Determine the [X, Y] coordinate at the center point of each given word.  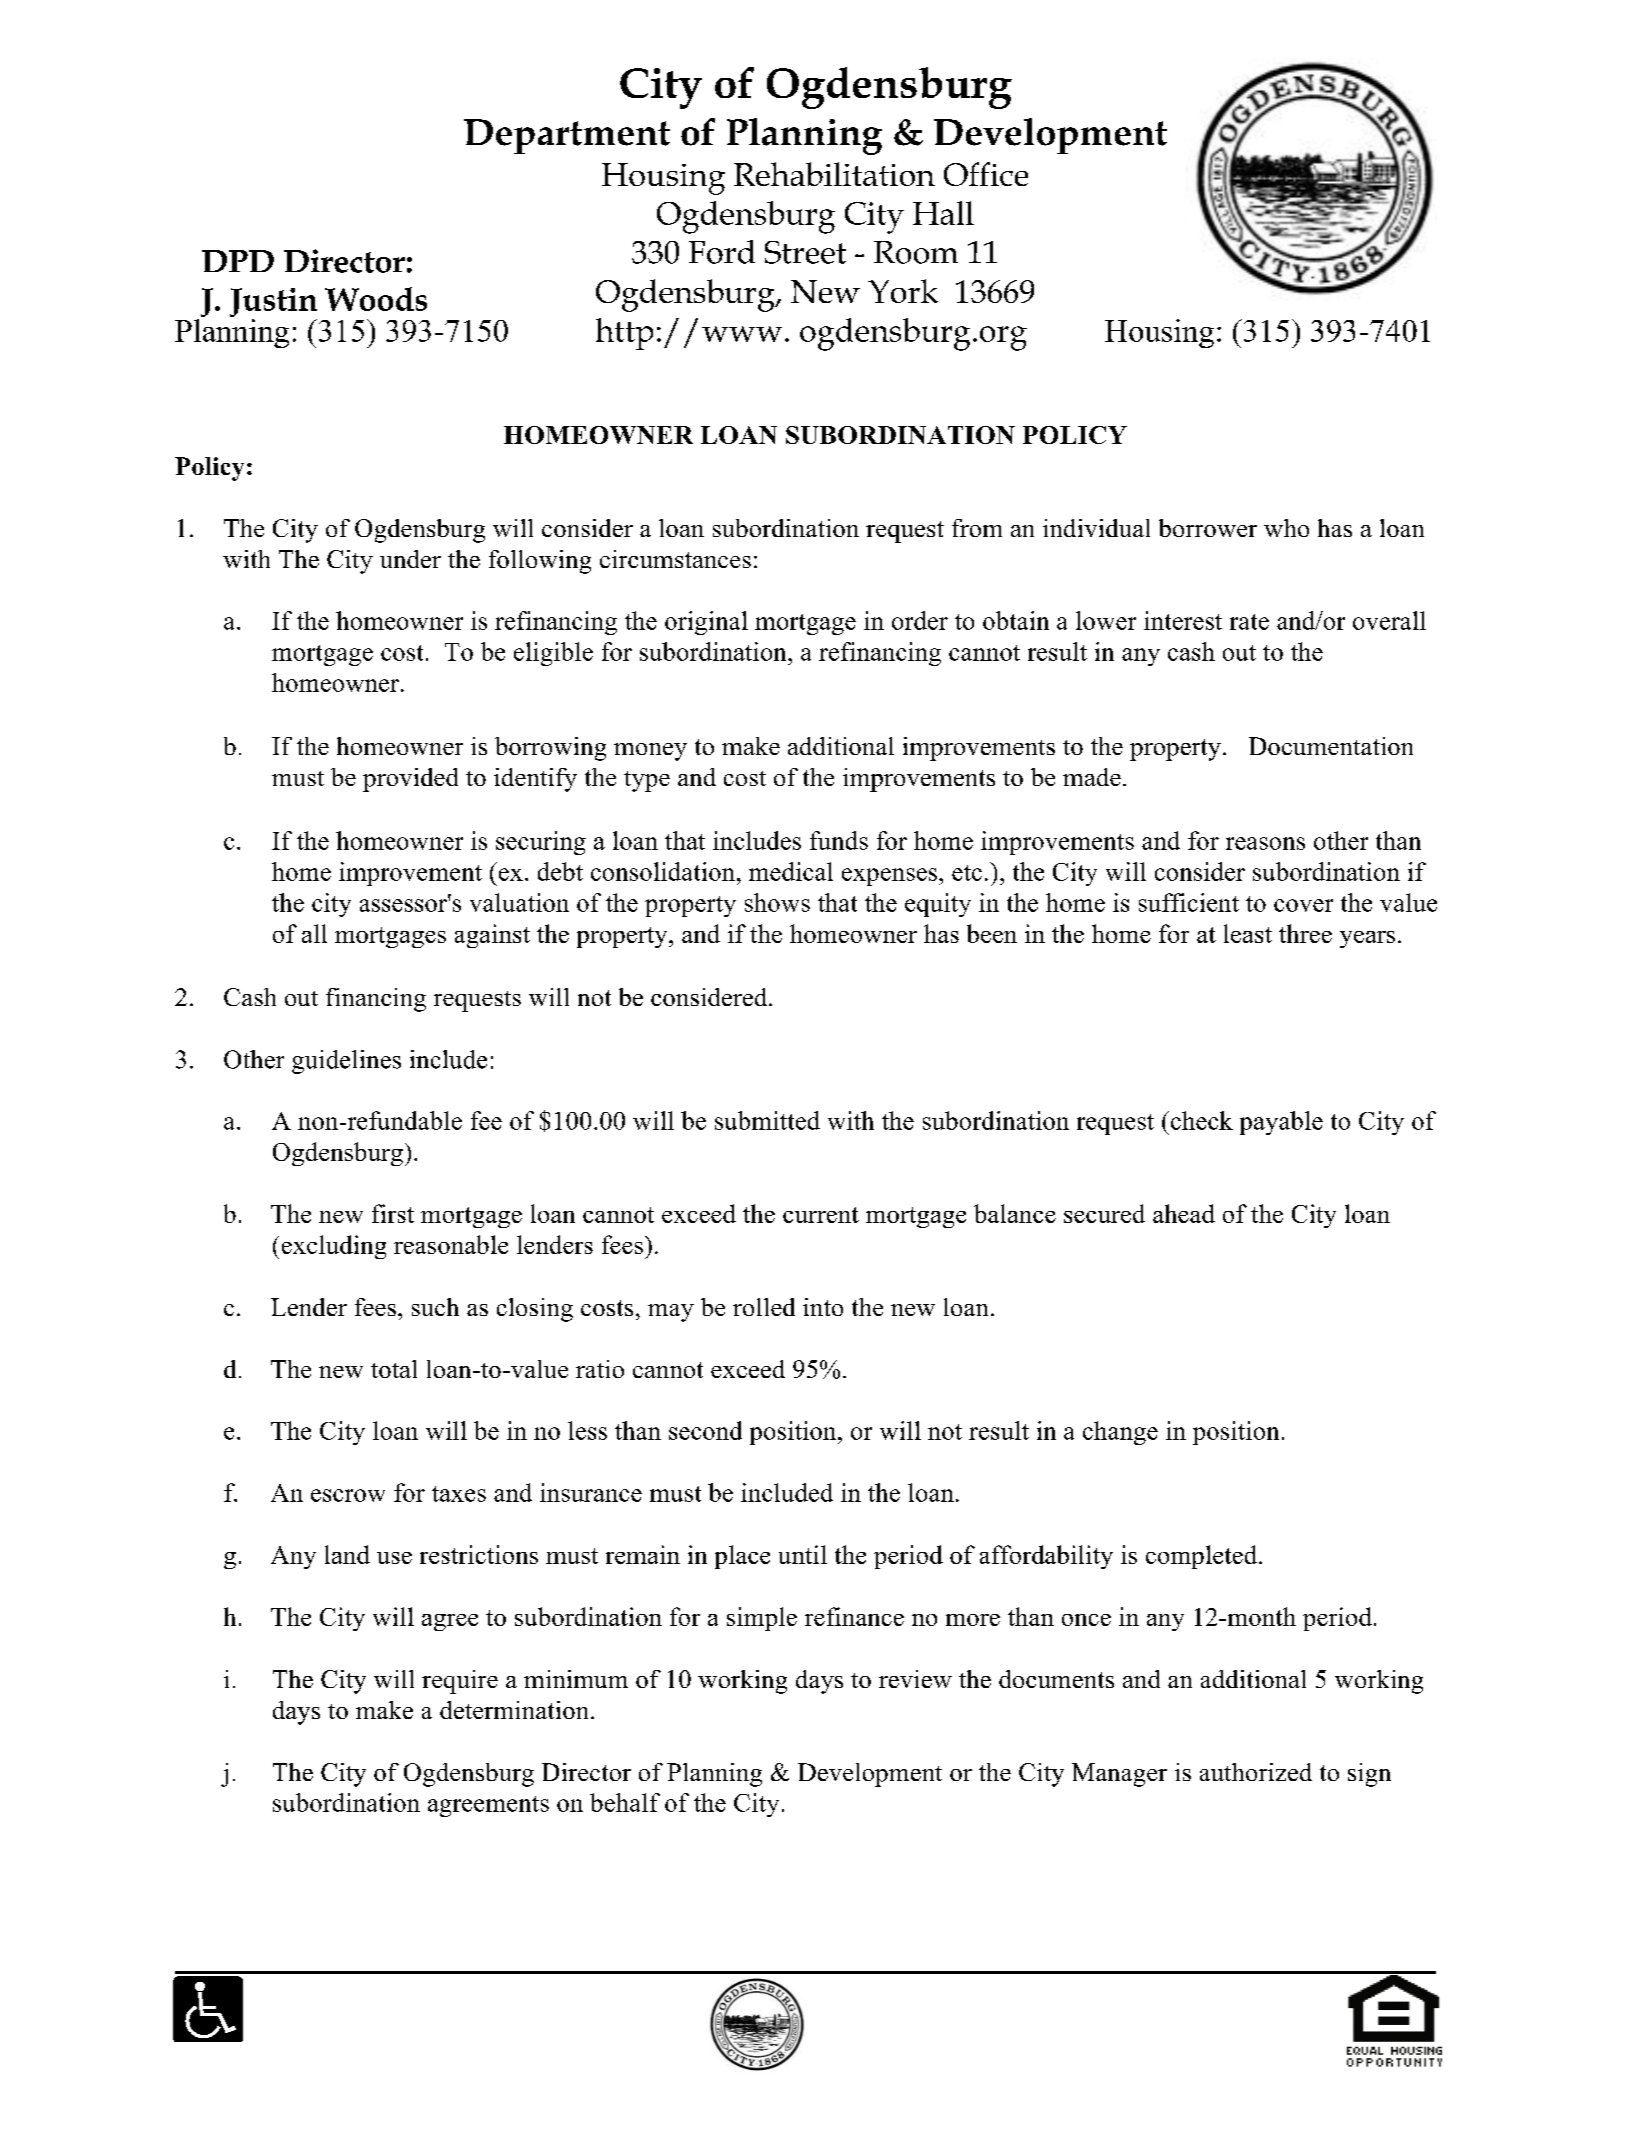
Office [986, 174]
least [1248, 933]
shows [777, 902]
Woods [376, 299]
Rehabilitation [834, 174]
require [460, 1682]
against [492, 936]
